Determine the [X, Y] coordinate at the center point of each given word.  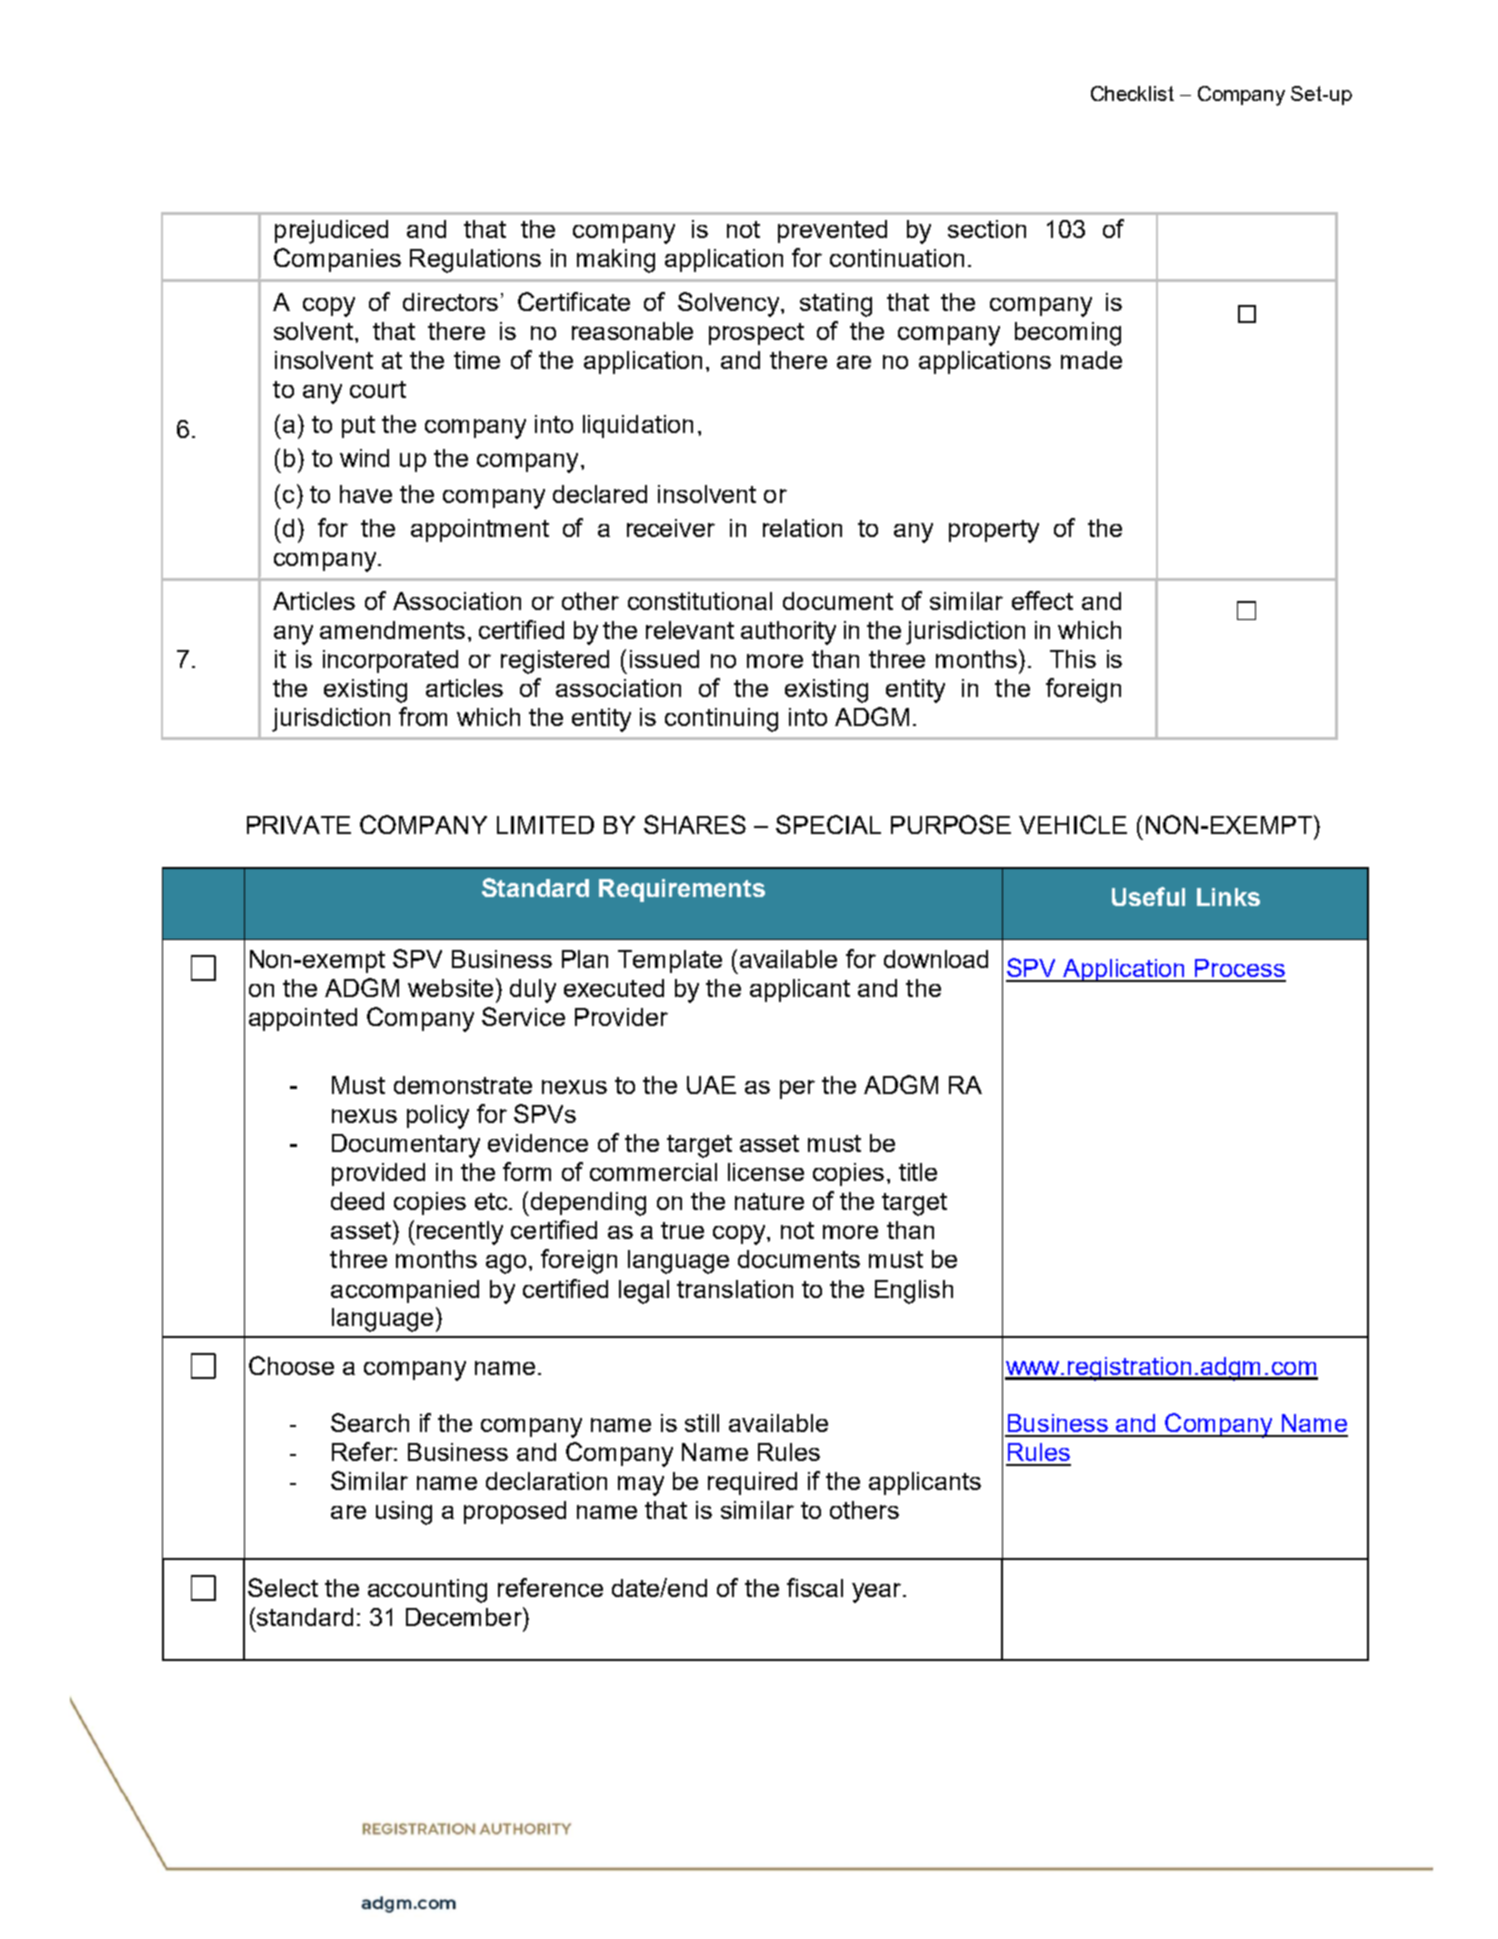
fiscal [815, 1587]
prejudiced [331, 232]
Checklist [1132, 93]
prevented [832, 231]
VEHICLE [1073, 824]
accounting [427, 1591]
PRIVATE [299, 825]
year [876, 1593]
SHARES [695, 824]
